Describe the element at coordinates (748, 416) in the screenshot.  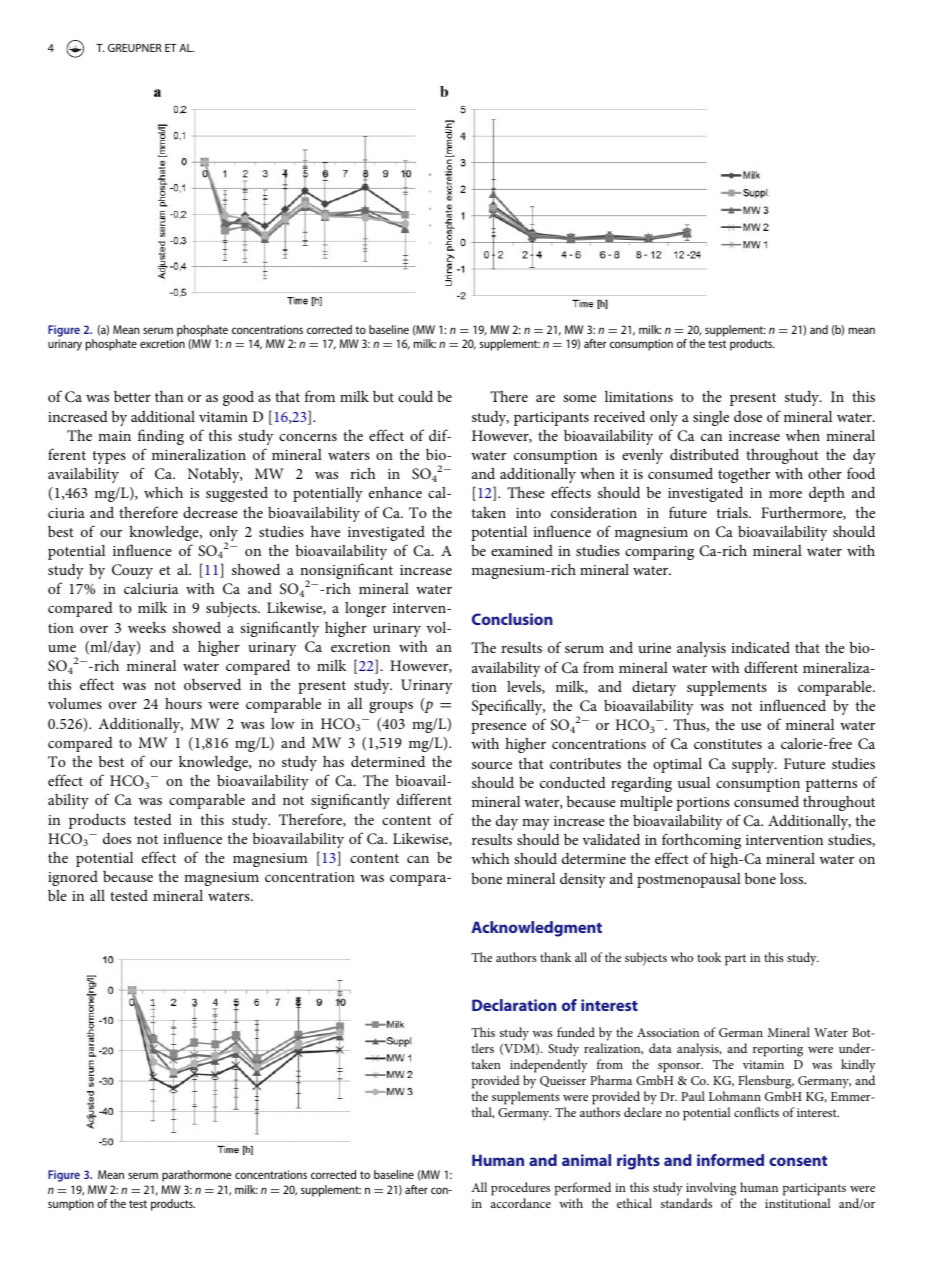
I see `dose` at that location.
